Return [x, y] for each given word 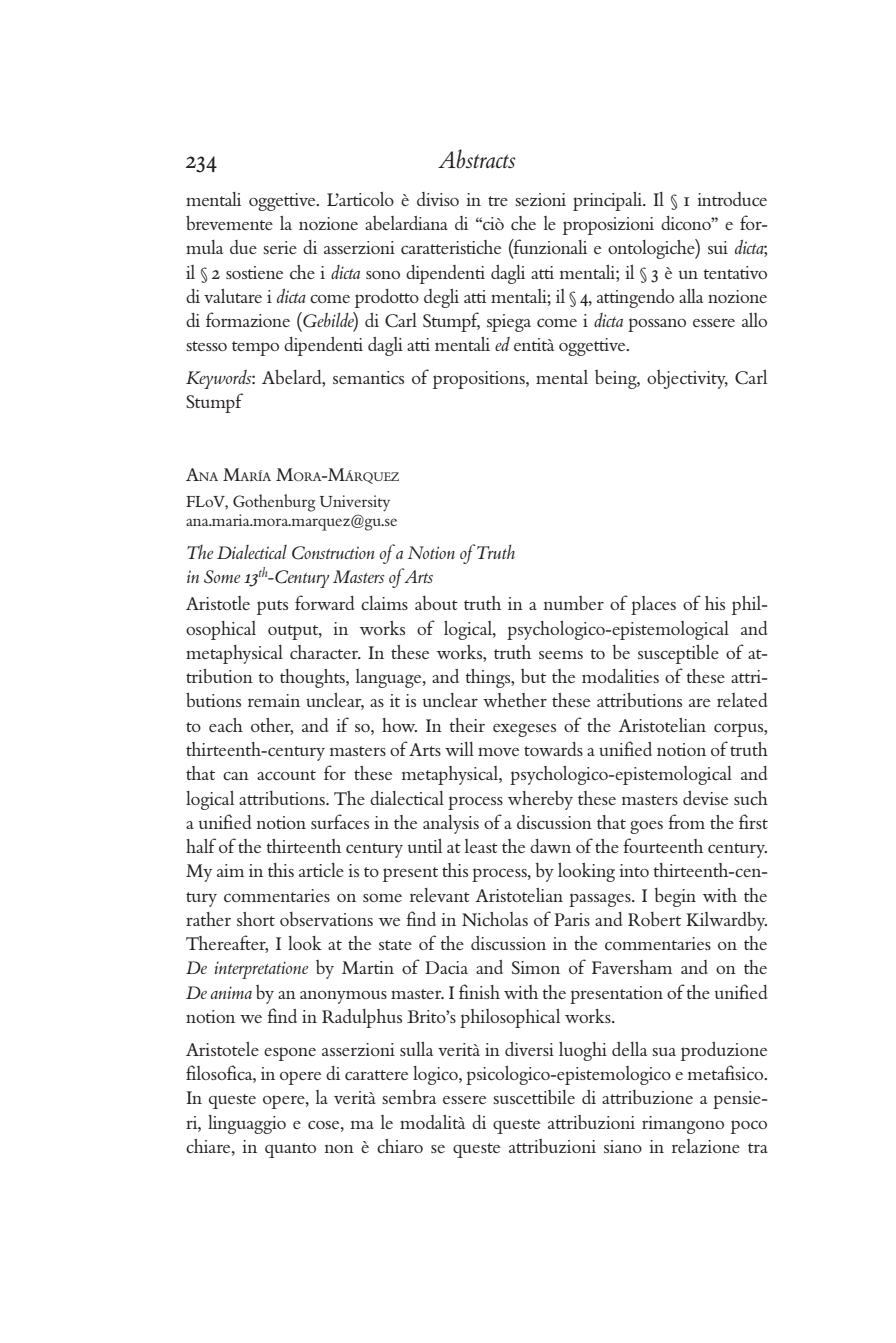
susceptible [678, 654]
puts [272, 607]
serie [280, 247]
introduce [732, 199]
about [436, 603]
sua [664, 1051]
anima [231, 992]
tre [498, 201]
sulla [416, 1049]
